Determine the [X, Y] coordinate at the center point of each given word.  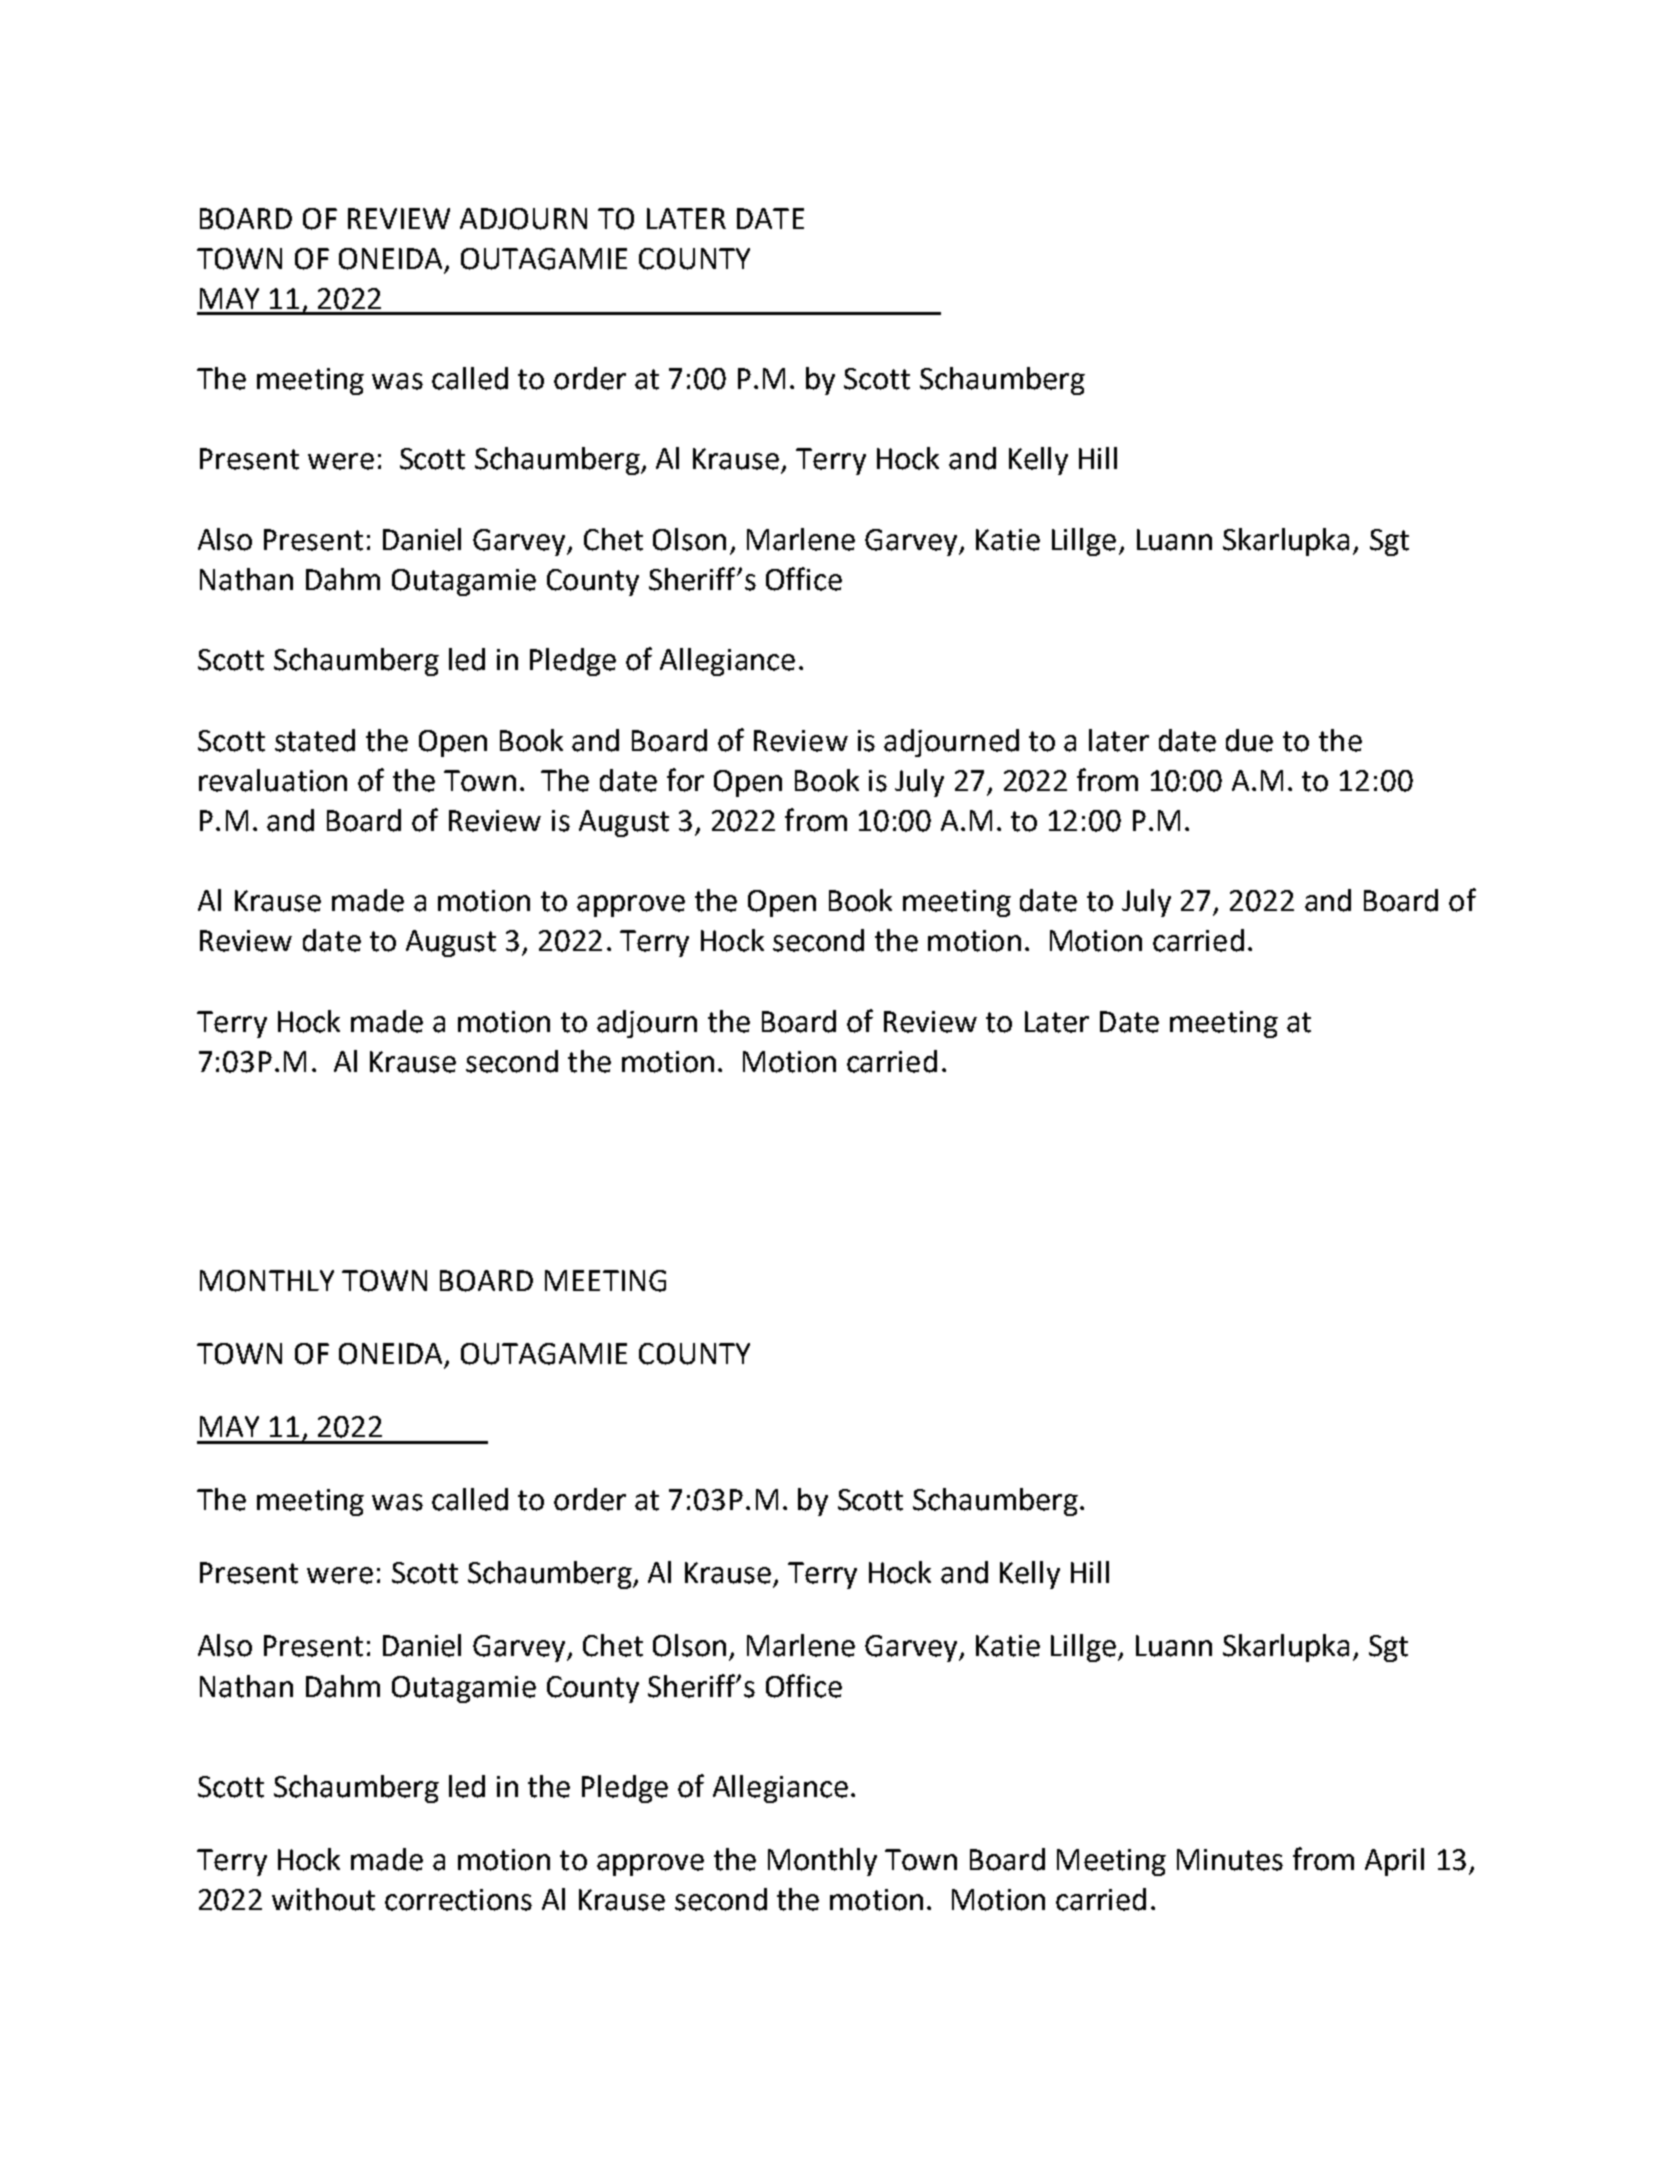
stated [315, 740]
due [1249, 740]
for [685, 780]
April [1394, 1862]
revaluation [273, 780]
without [323, 1899]
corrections [458, 1900]
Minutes [1230, 1860]
